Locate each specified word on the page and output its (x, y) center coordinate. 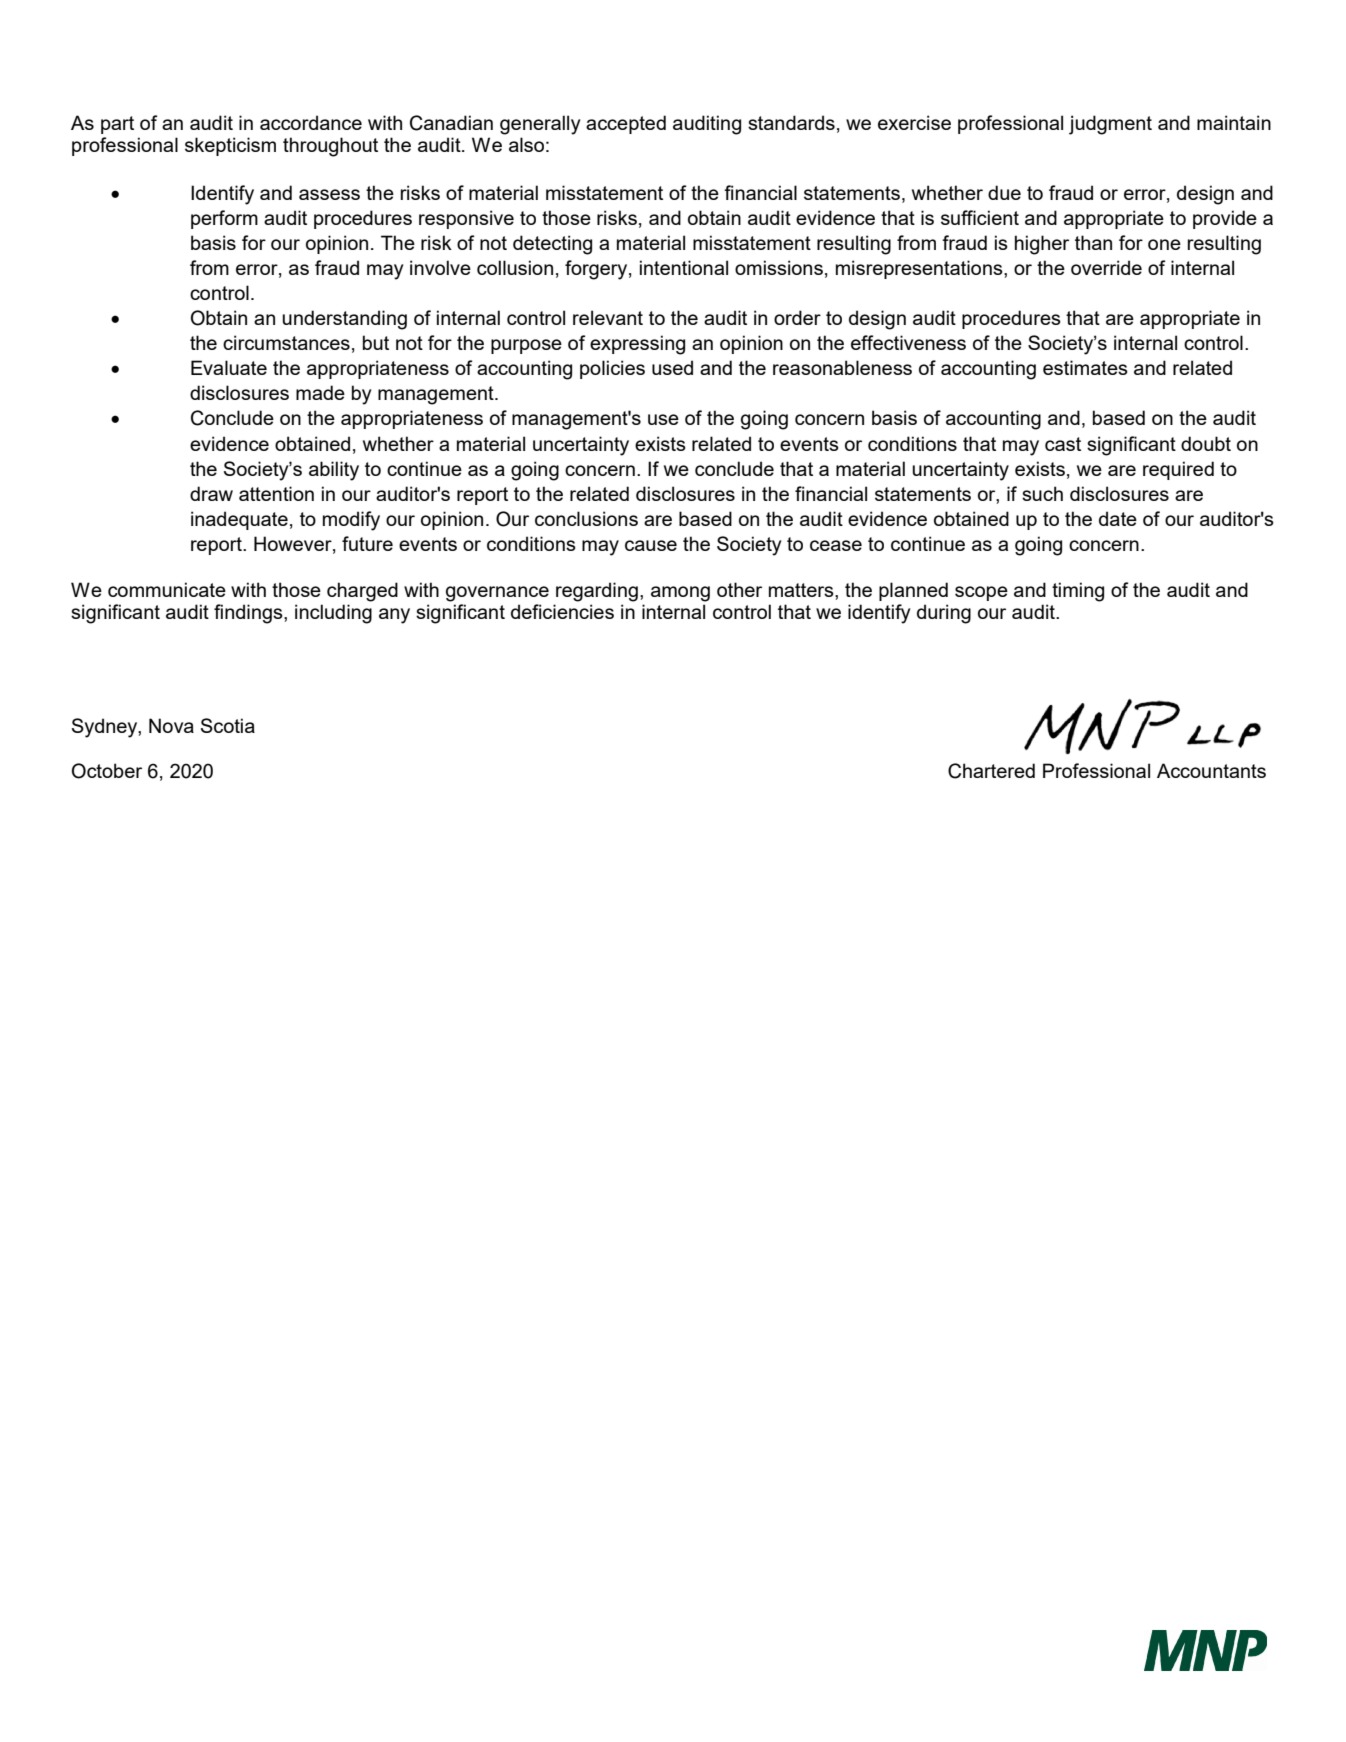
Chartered (991, 771)
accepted (626, 124)
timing (1078, 592)
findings (249, 614)
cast (1063, 444)
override (1106, 267)
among (680, 594)
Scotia (228, 725)
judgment (1110, 125)
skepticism (230, 146)
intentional (684, 267)
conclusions (586, 518)
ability (334, 471)
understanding (344, 320)
